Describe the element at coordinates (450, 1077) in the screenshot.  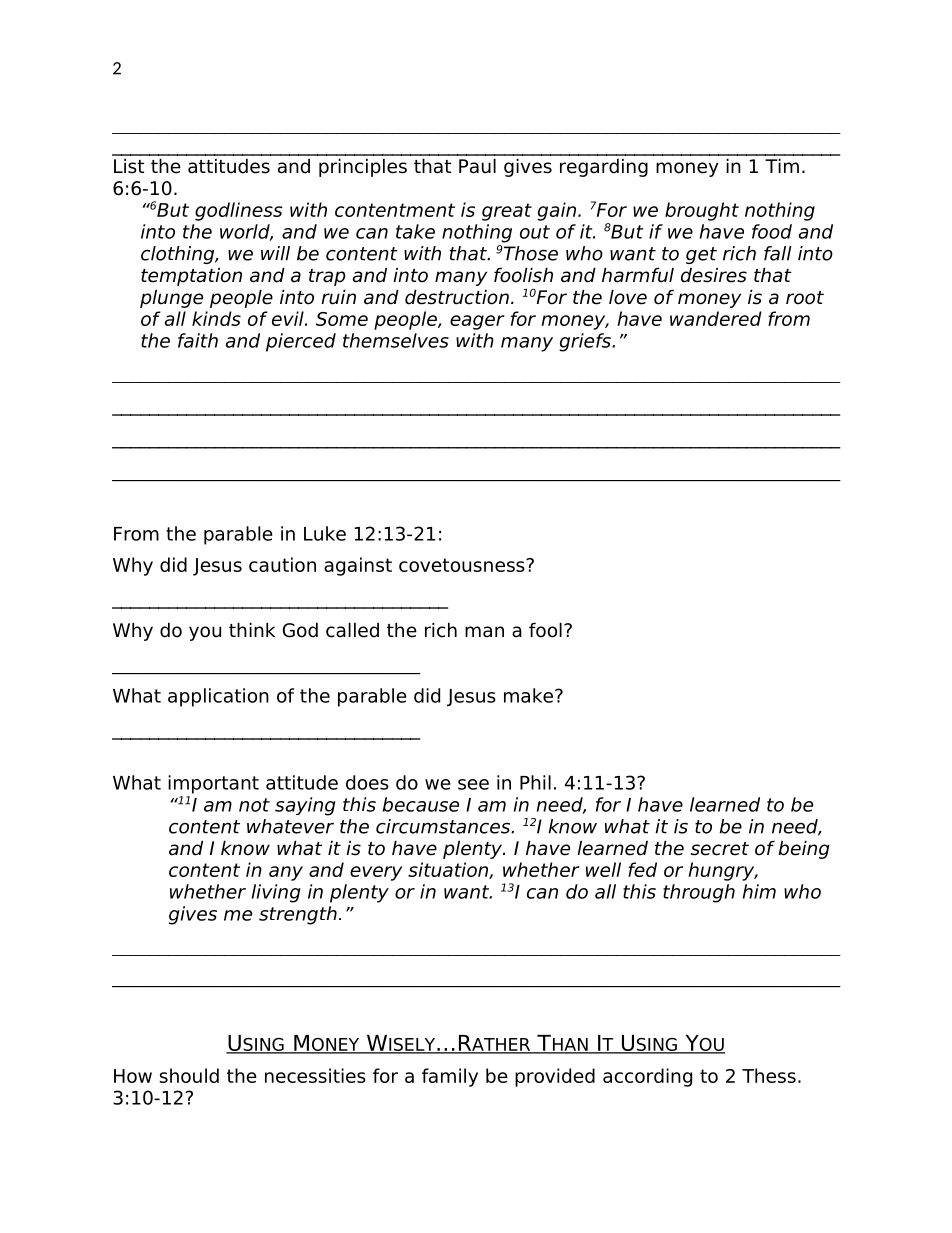
I see `family` at that location.
